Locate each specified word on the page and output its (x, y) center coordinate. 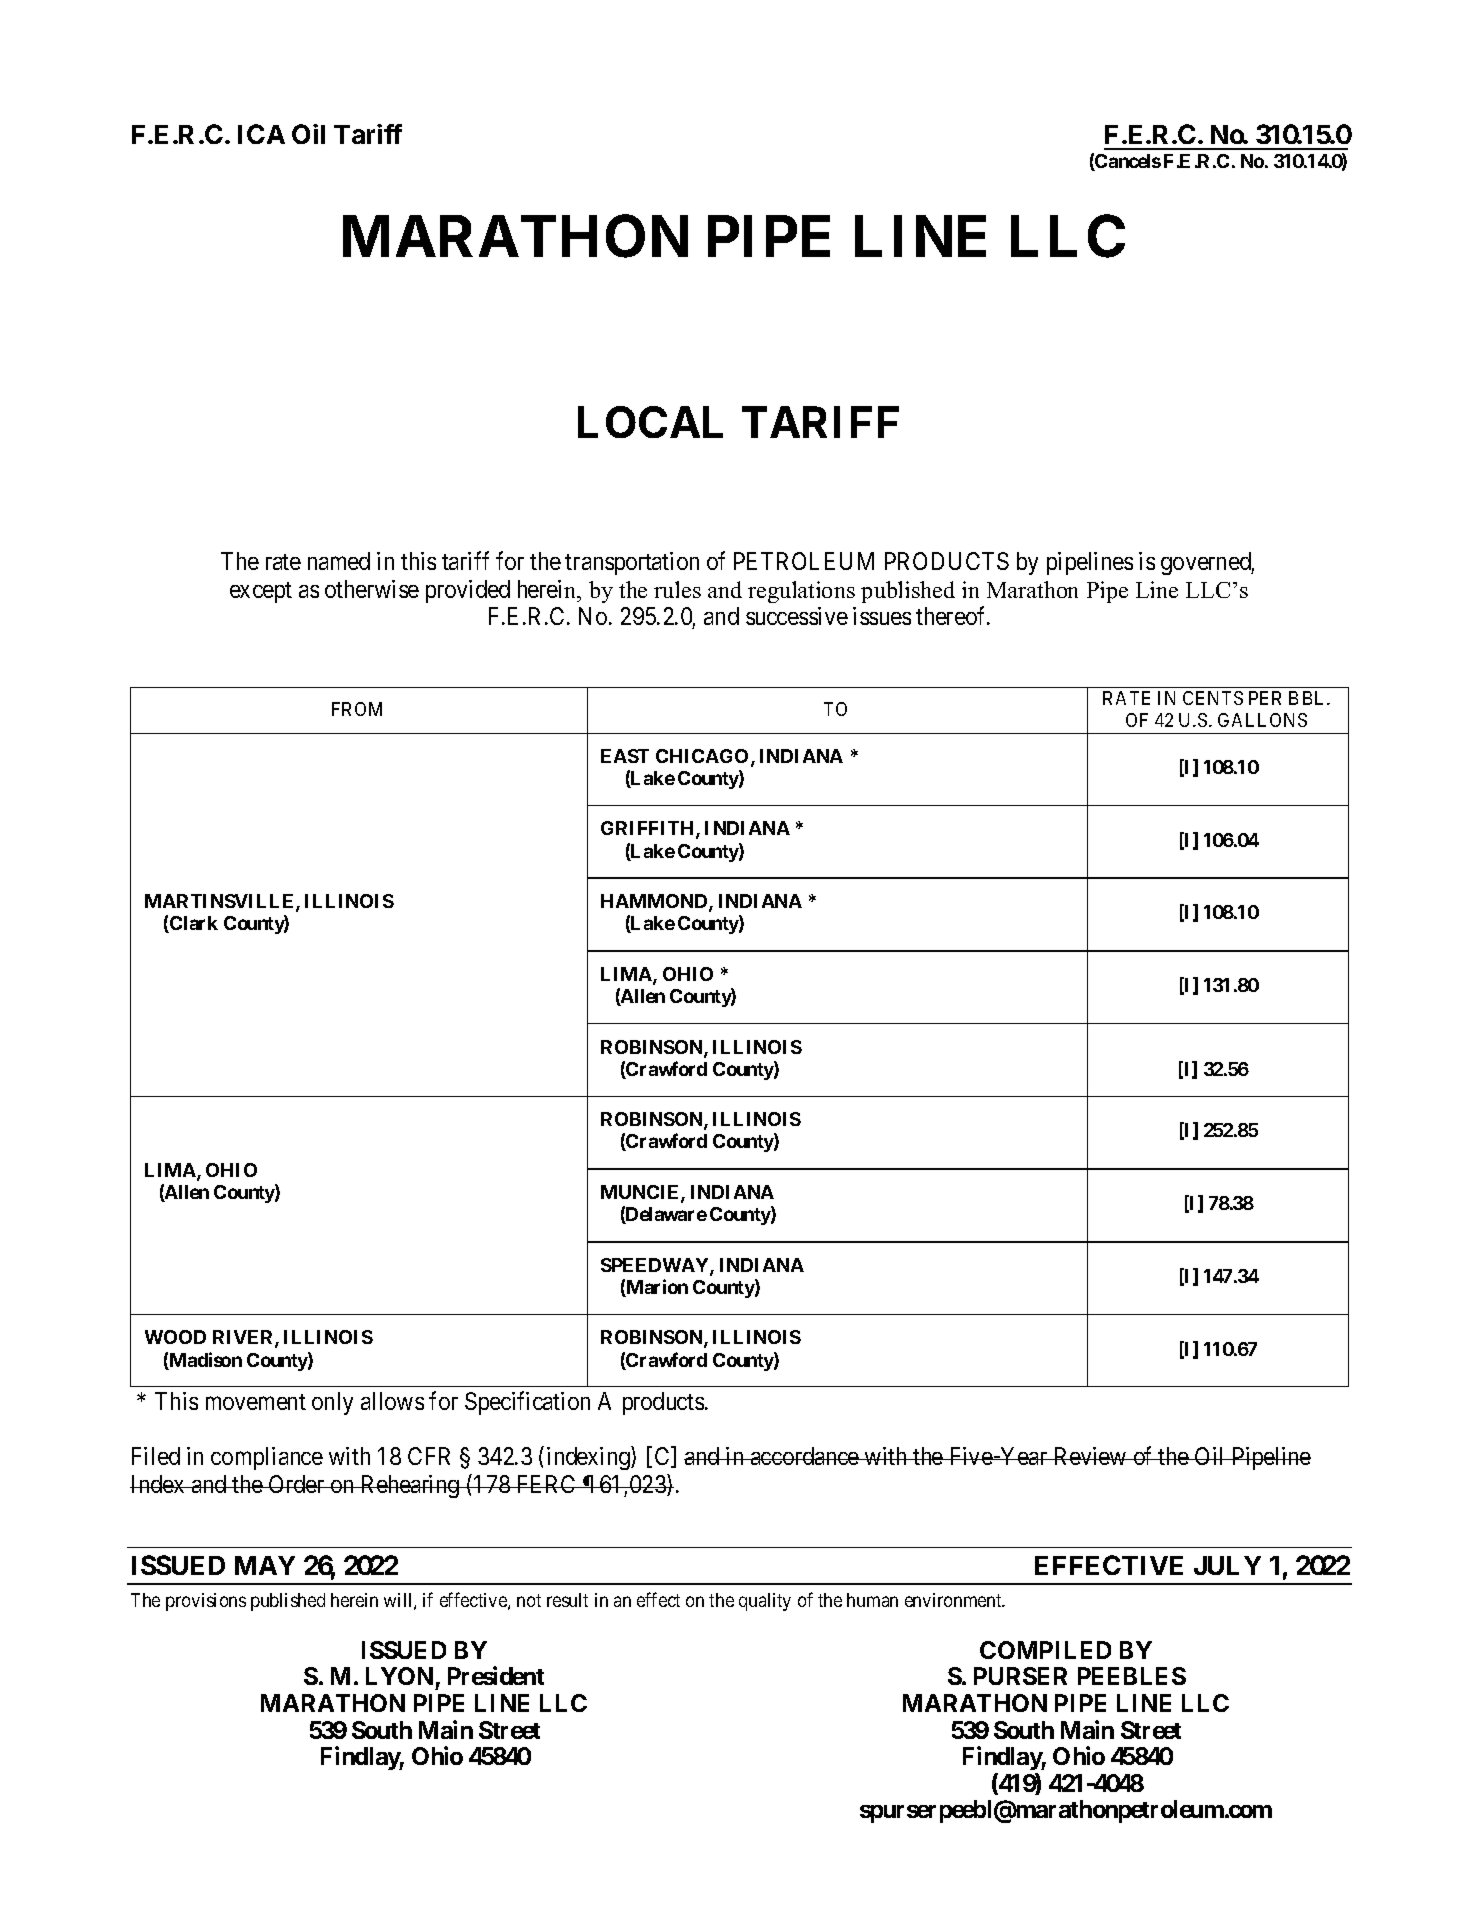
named (339, 561)
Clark (193, 924)
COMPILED (1045, 1650)
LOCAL (650, 422)
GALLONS (1262, 720)
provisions (206, 1602)
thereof (952, 616)
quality (765, 1602)
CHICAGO (702, 756)
